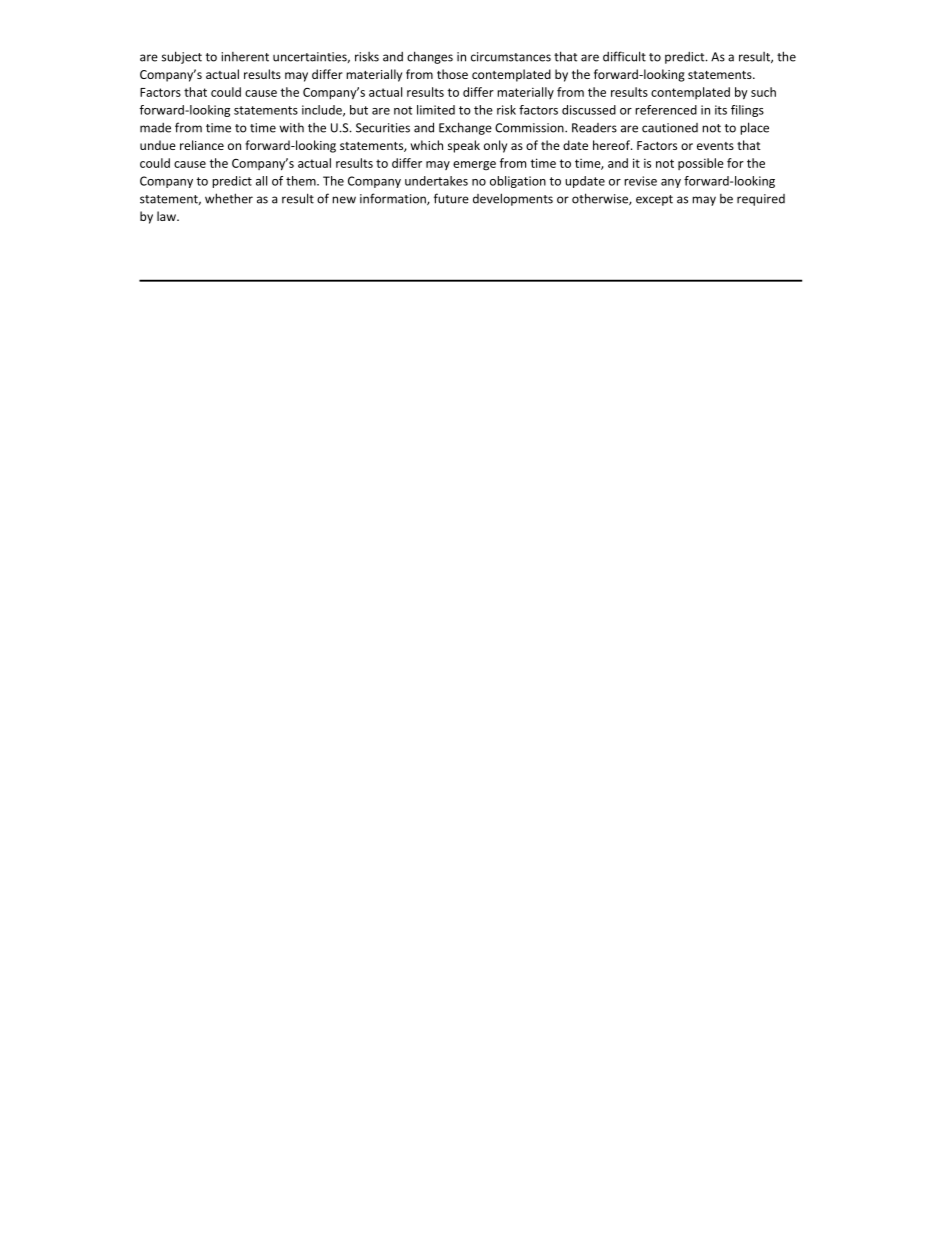 This screenshot has height=1233, width=952. Describe the element at coordinates (474, 166) in the screenshot. I see `emerge` at that location.
